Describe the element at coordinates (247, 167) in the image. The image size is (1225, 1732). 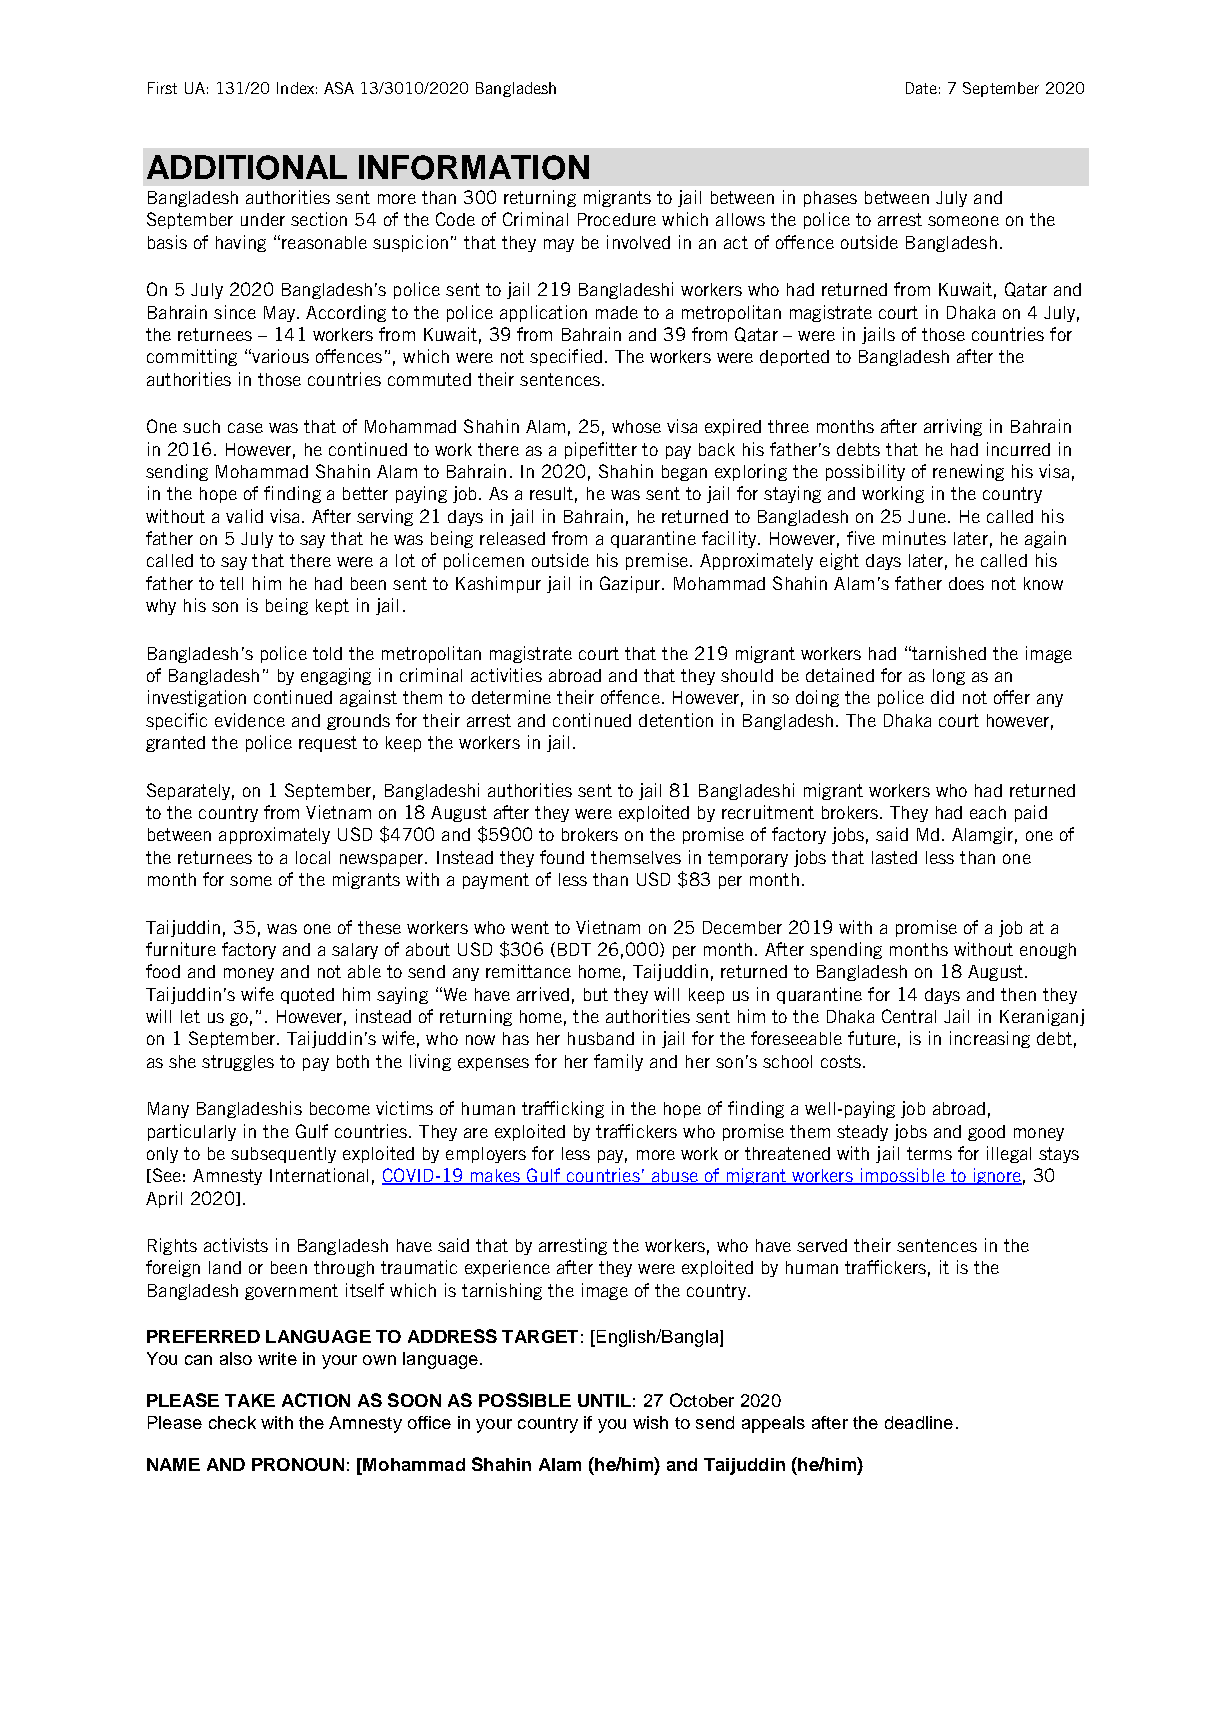
I see `ADDITIONAL` at that location.
